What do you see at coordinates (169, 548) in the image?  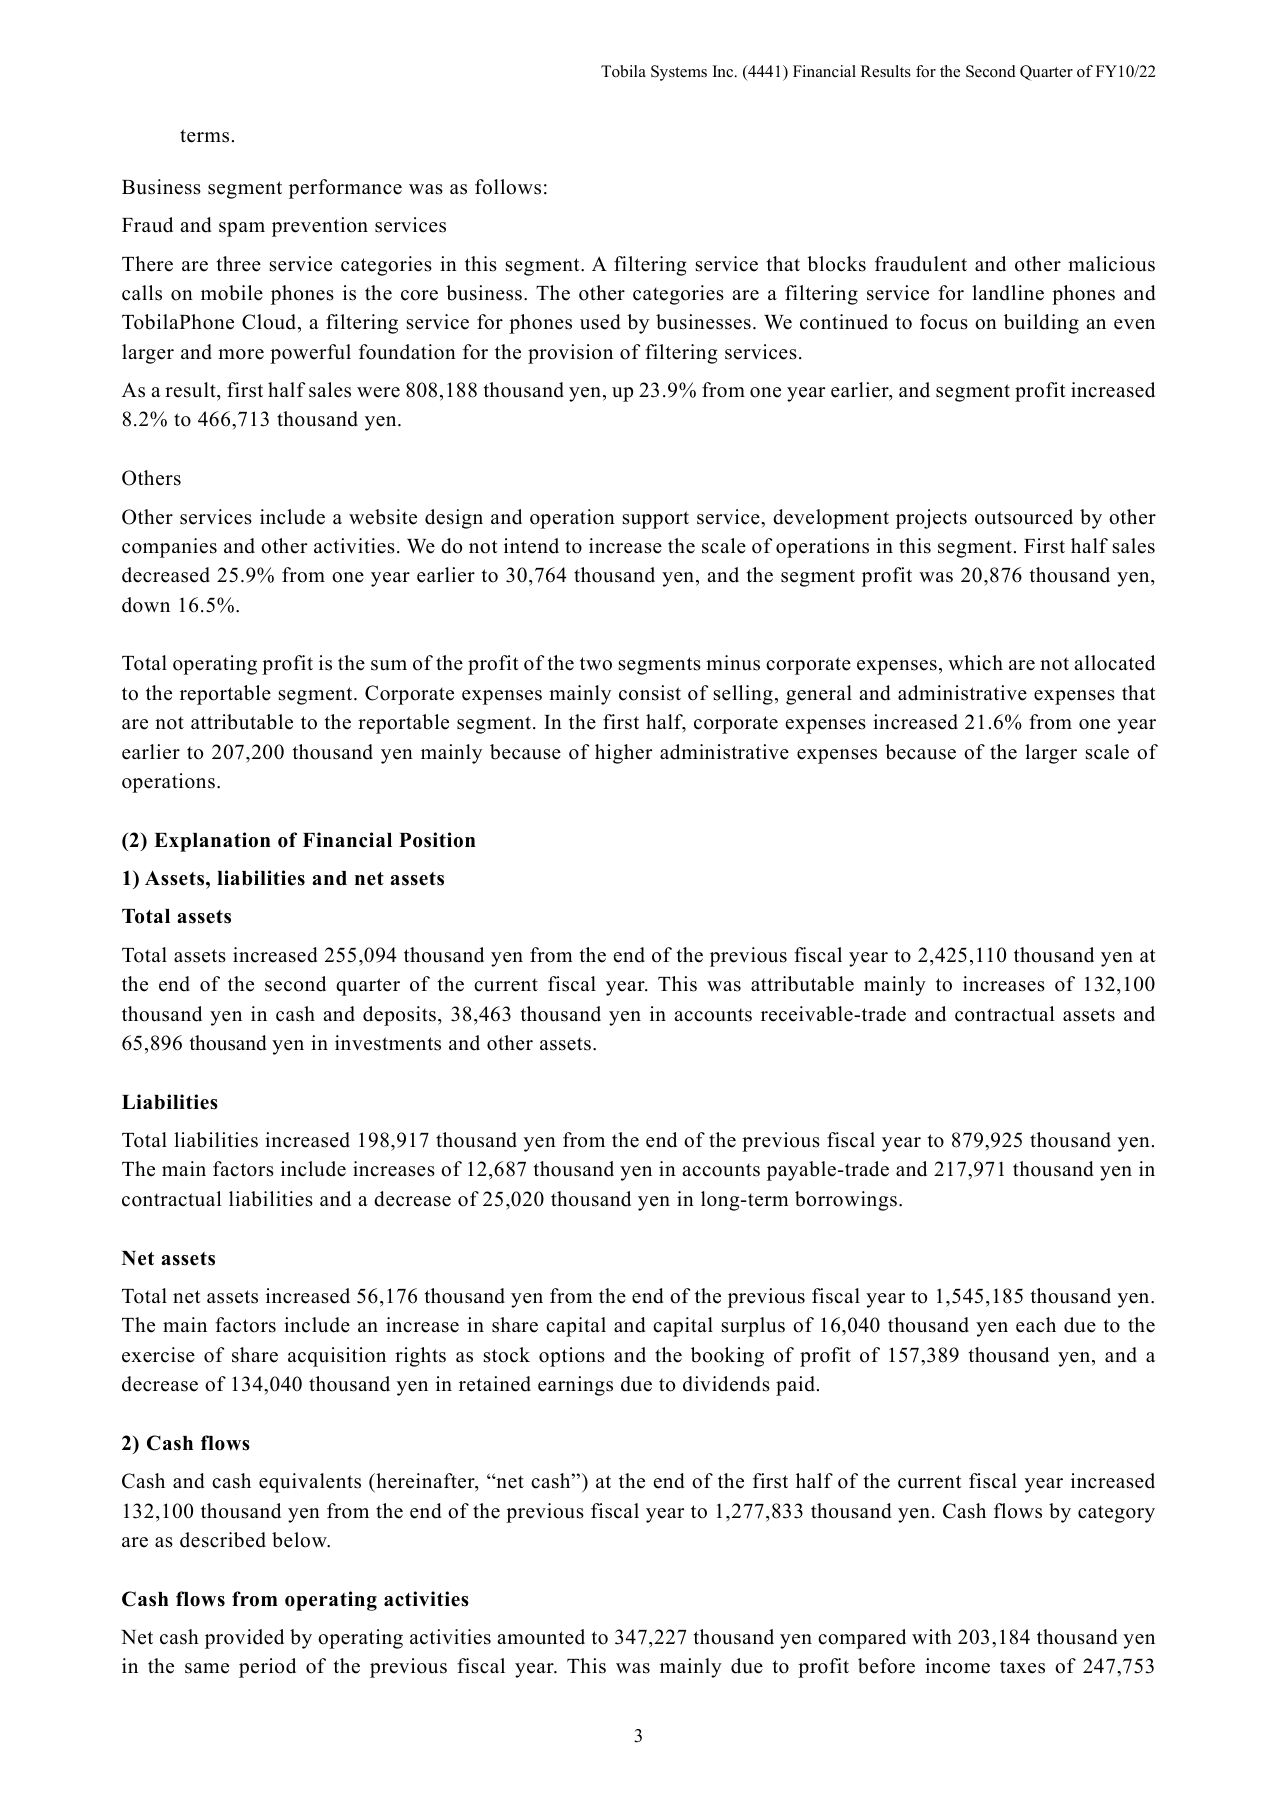 I see `companies` at bounding box center [169, 548].
